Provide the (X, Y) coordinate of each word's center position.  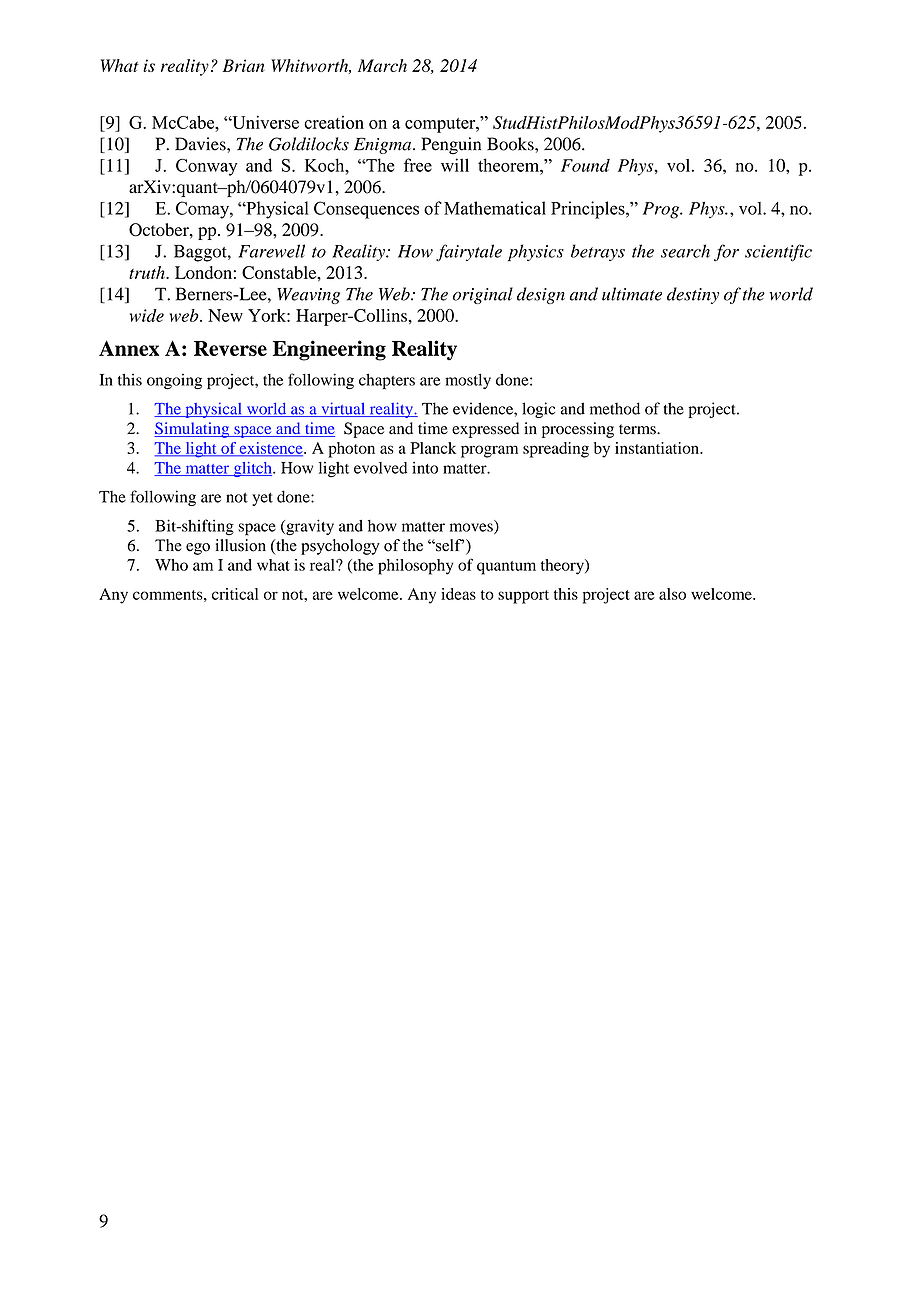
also (672, 594)
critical (235, 594)
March (382, 65)
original (483, 295)
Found (585, 165)
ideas (458, 594)
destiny (693, 295)
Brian (244, 65)
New (225, 315)
